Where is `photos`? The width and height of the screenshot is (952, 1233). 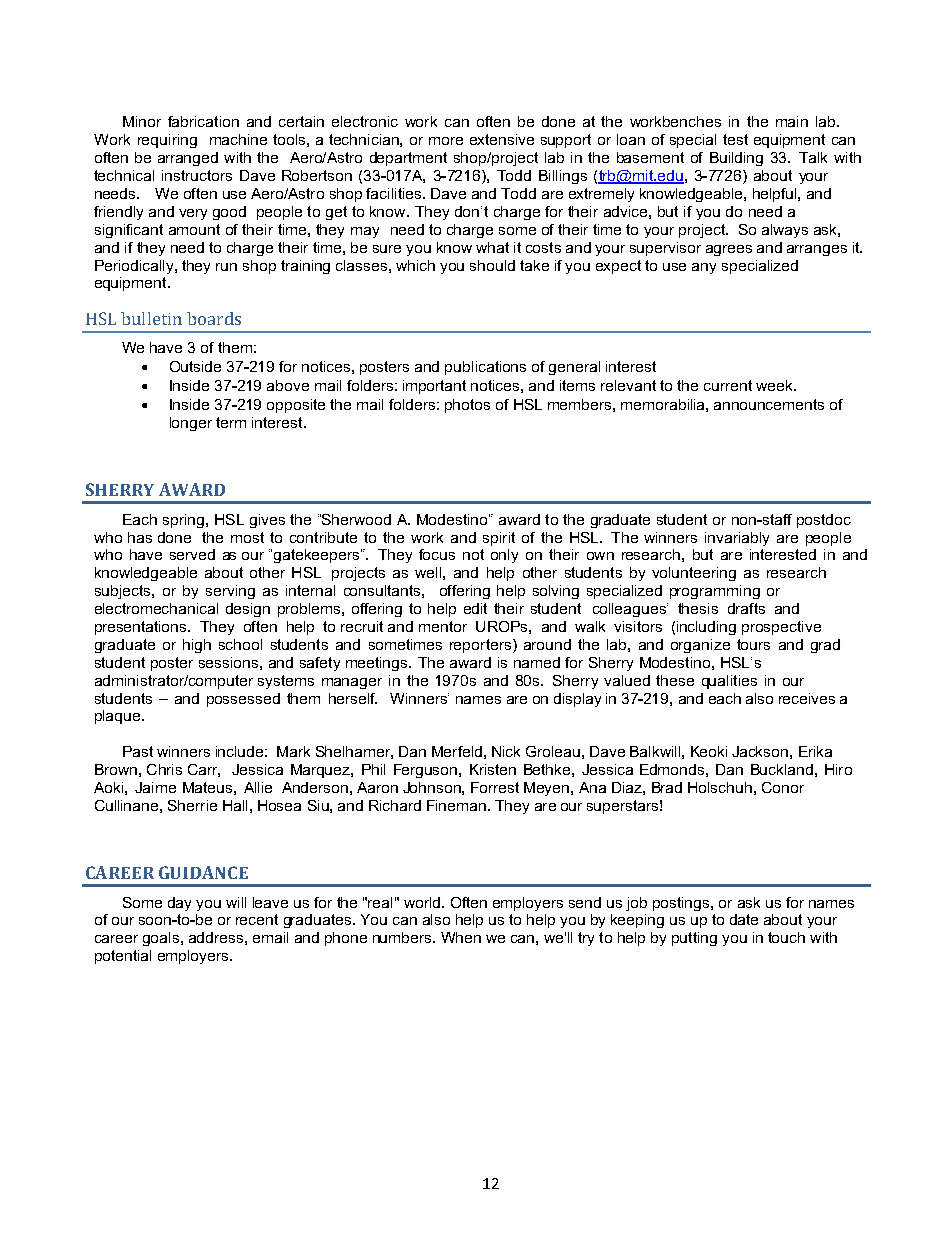 photos is located at coordinates (467, 406).
